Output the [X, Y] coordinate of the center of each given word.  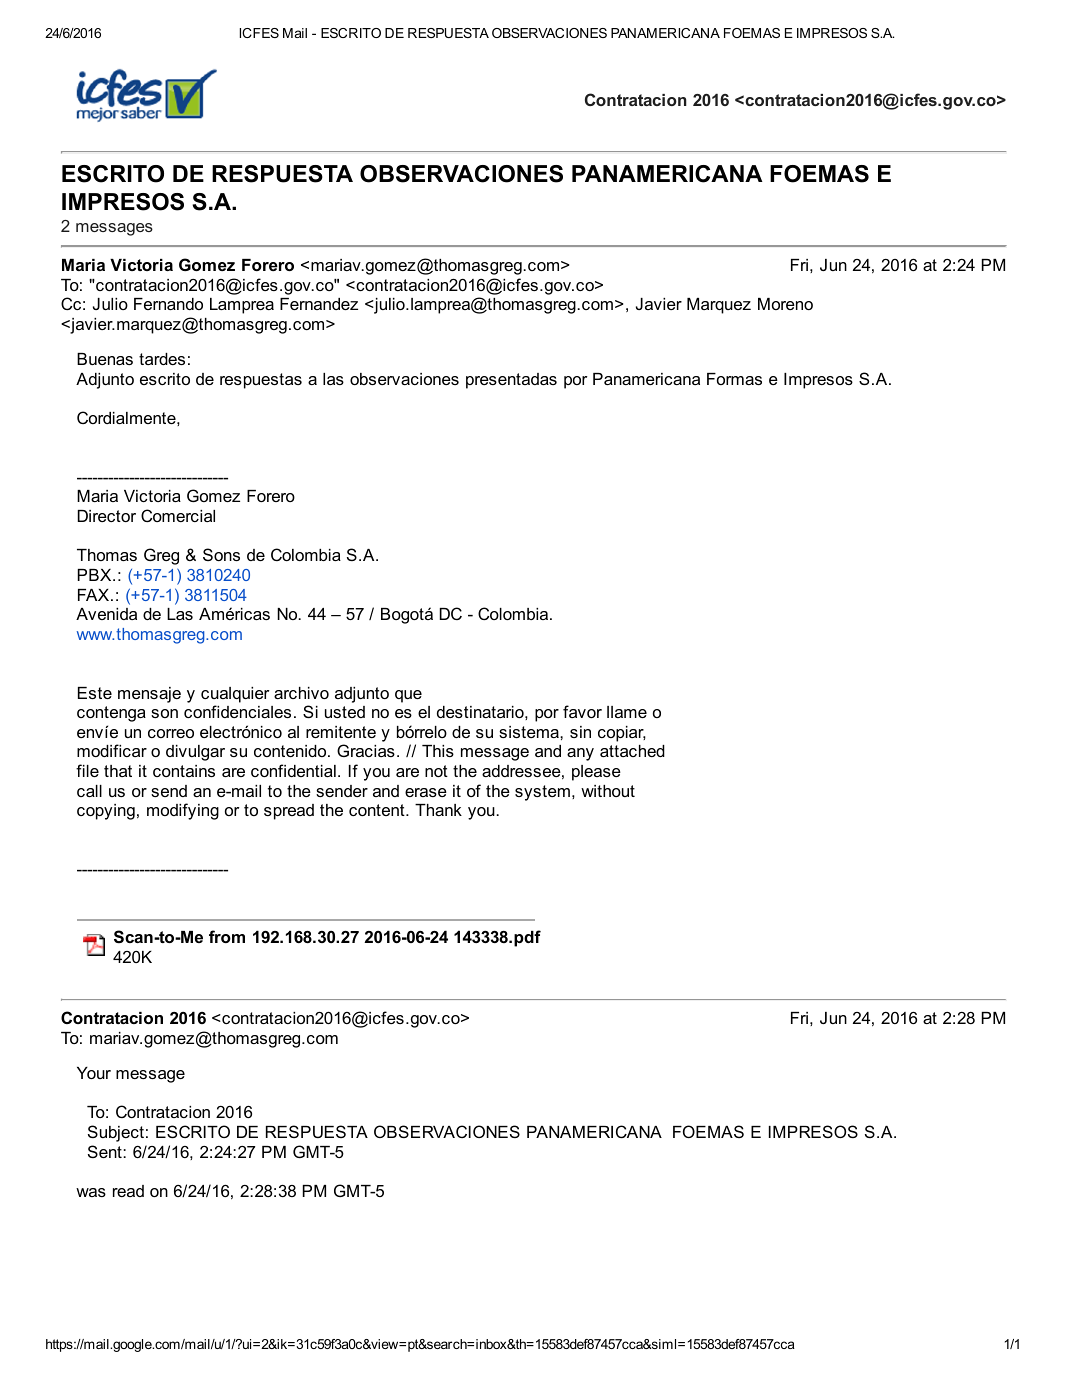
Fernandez [319, 304]
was [91, 1192]
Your [94, 1073]
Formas [734, 379]
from [227, 936]
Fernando [168, 304]
